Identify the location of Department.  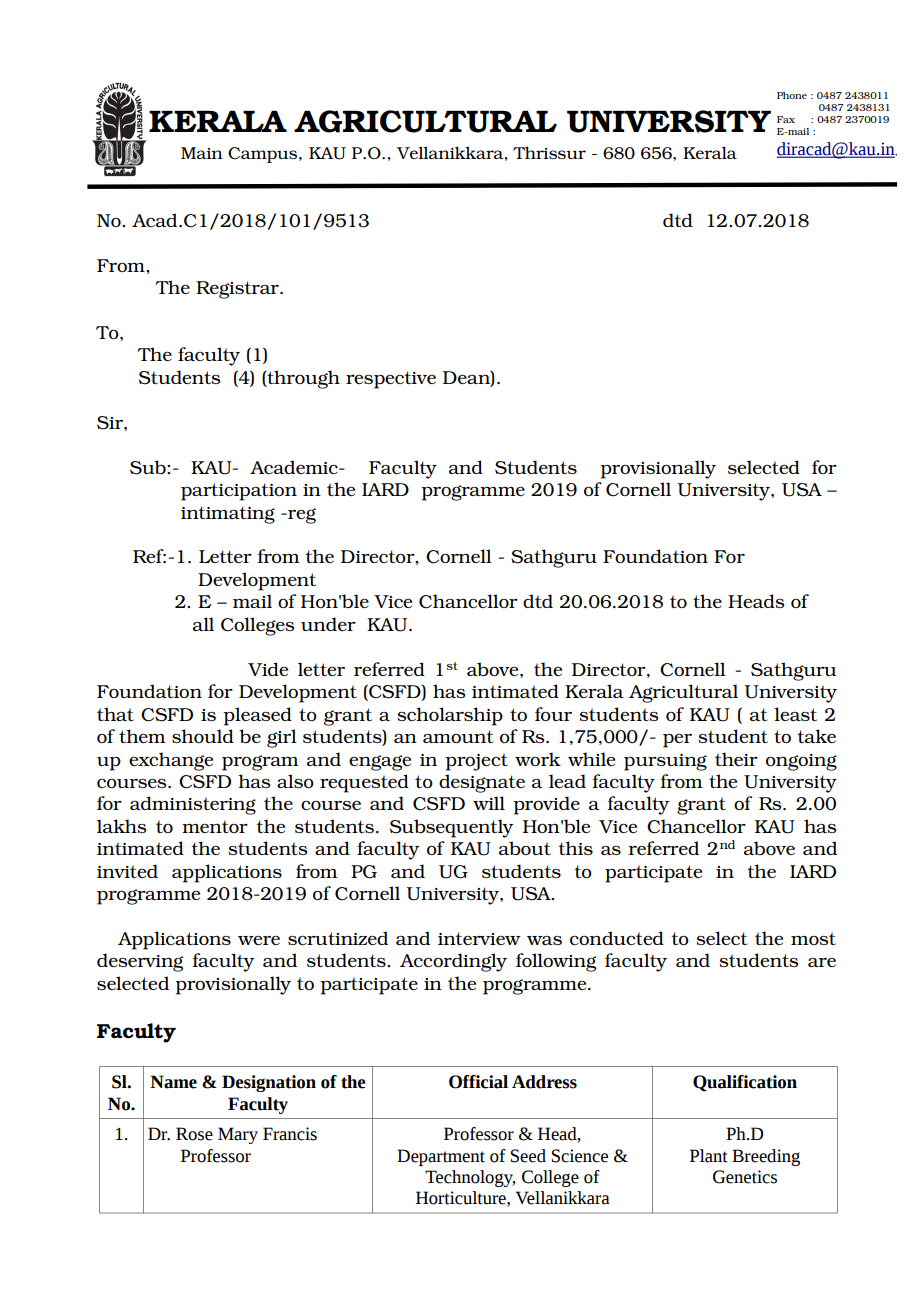
(441, 1157).
